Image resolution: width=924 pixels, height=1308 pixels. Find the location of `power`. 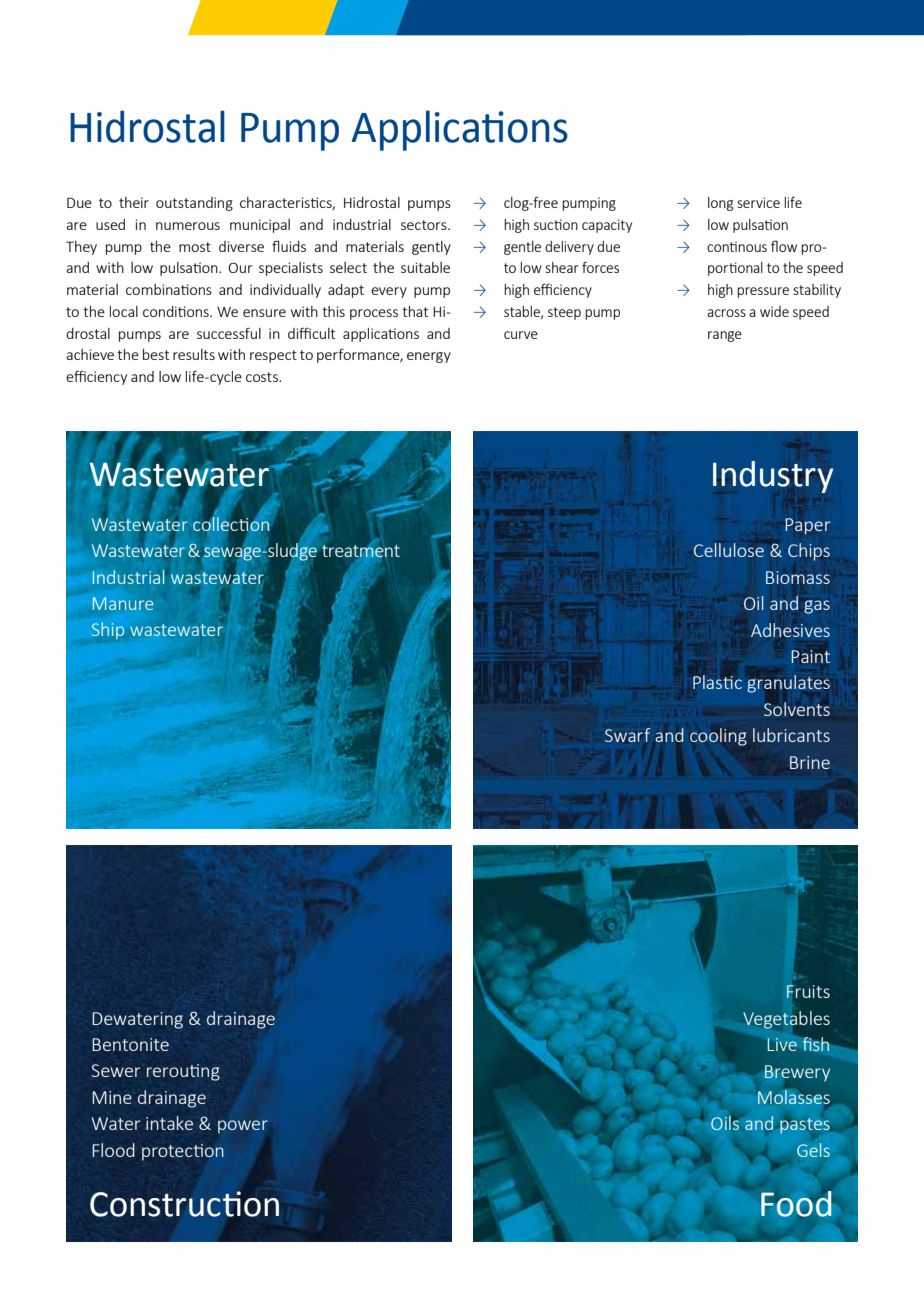

power is located at coordinates (243, 1127).
